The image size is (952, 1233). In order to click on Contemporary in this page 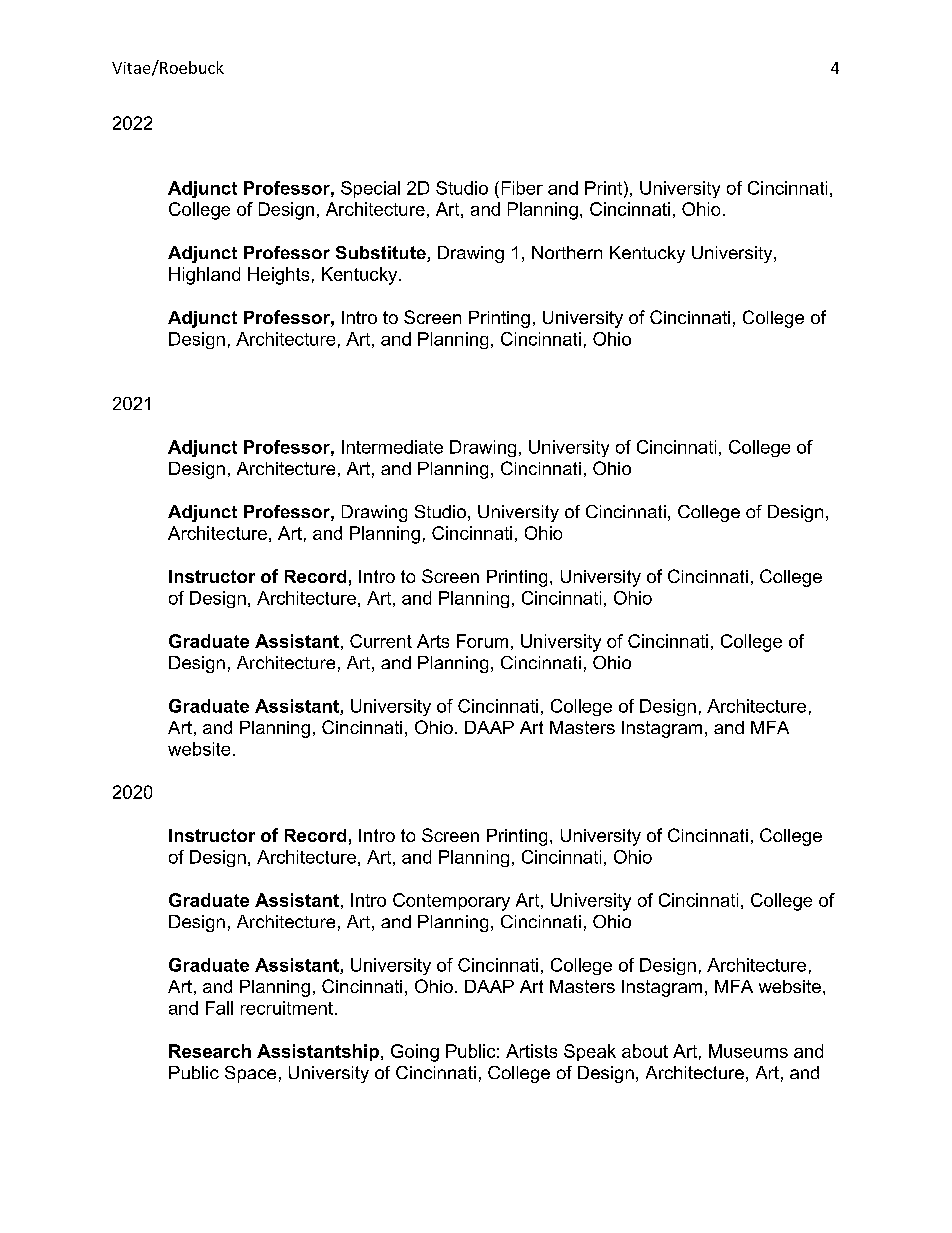, I will do `click(451, 902)`.
